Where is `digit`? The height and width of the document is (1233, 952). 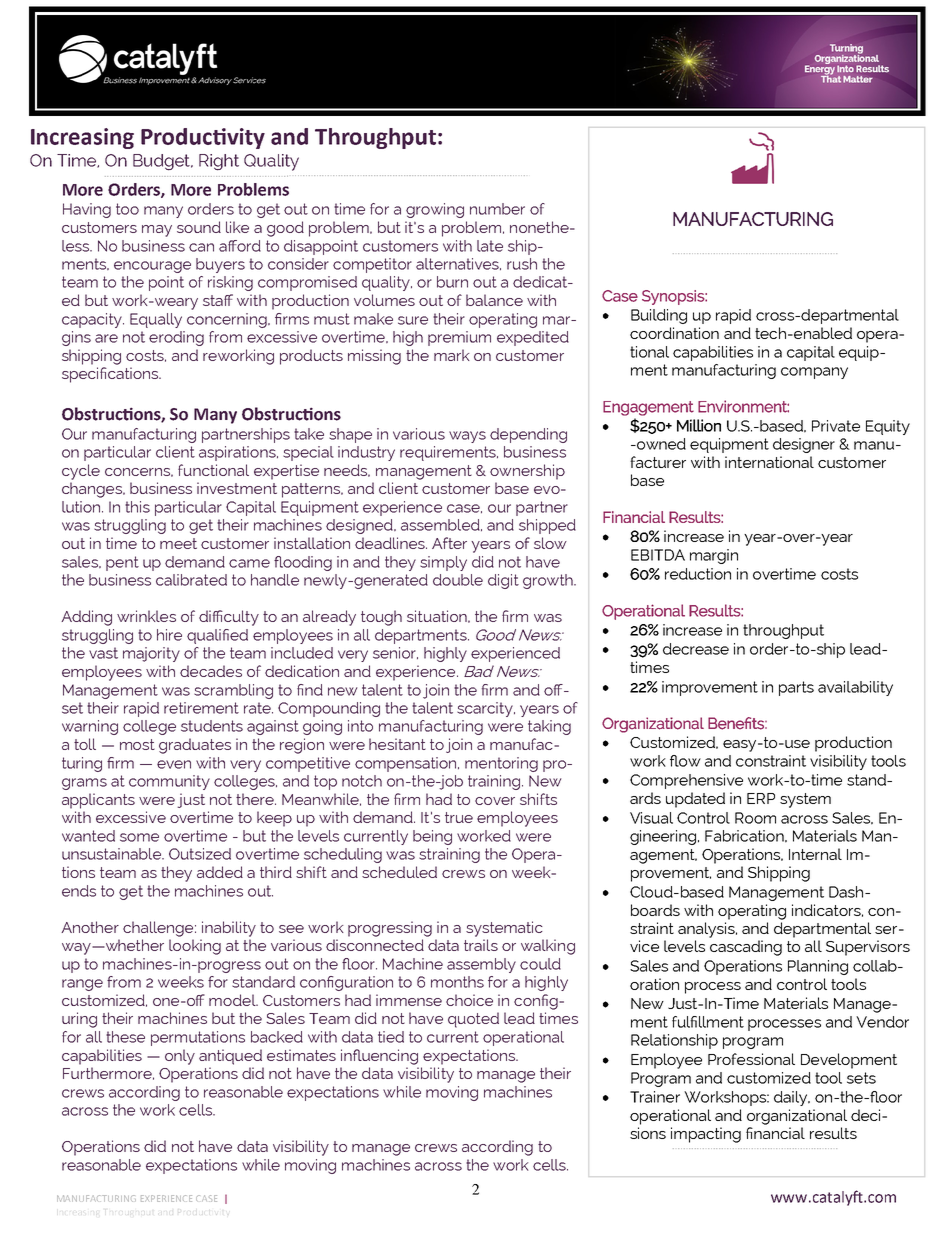
digit is located at coordinates (503, 581).
